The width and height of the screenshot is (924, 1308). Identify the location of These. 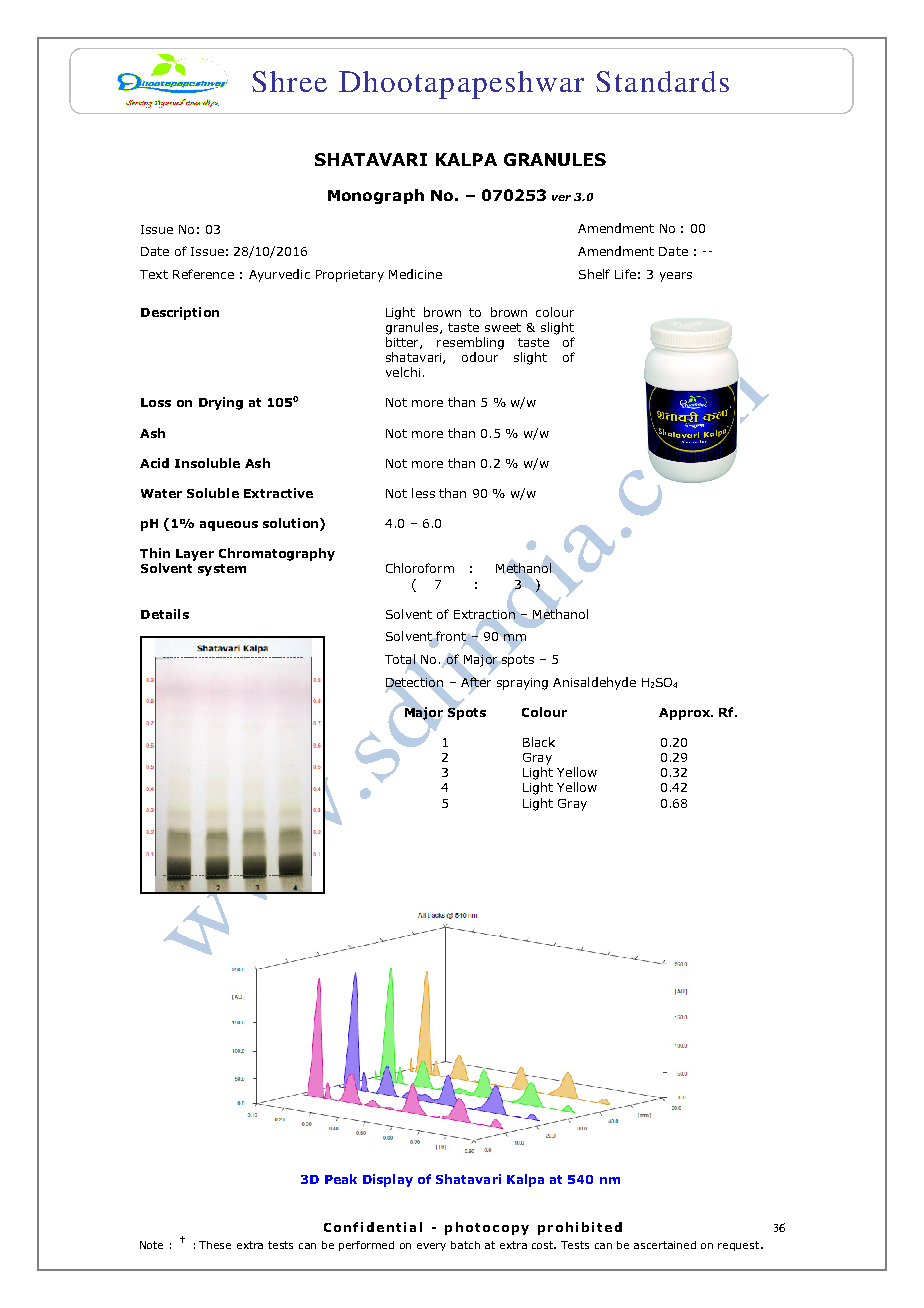
(215, 1245).
